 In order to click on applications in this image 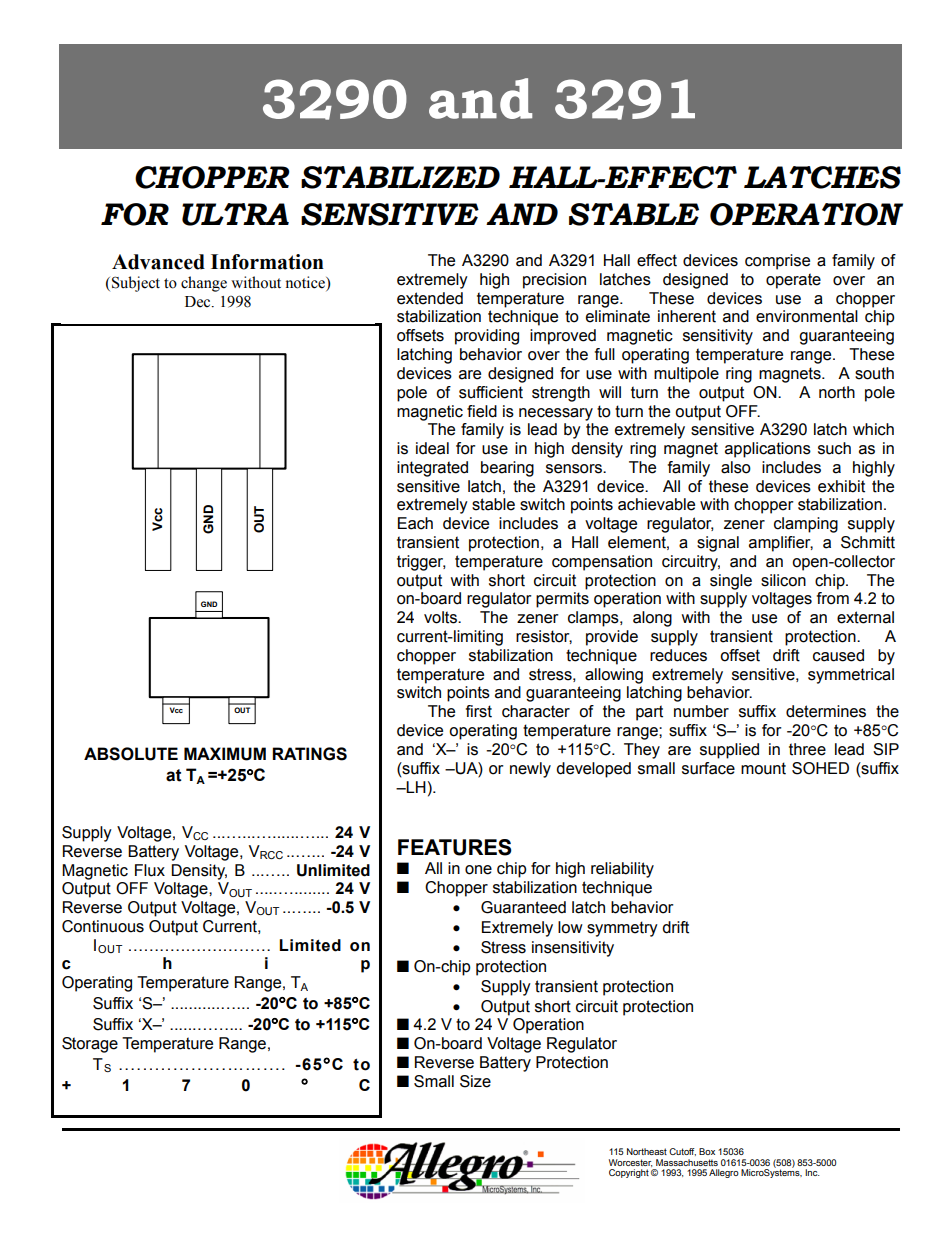, I will do `click(768, 450)`.
